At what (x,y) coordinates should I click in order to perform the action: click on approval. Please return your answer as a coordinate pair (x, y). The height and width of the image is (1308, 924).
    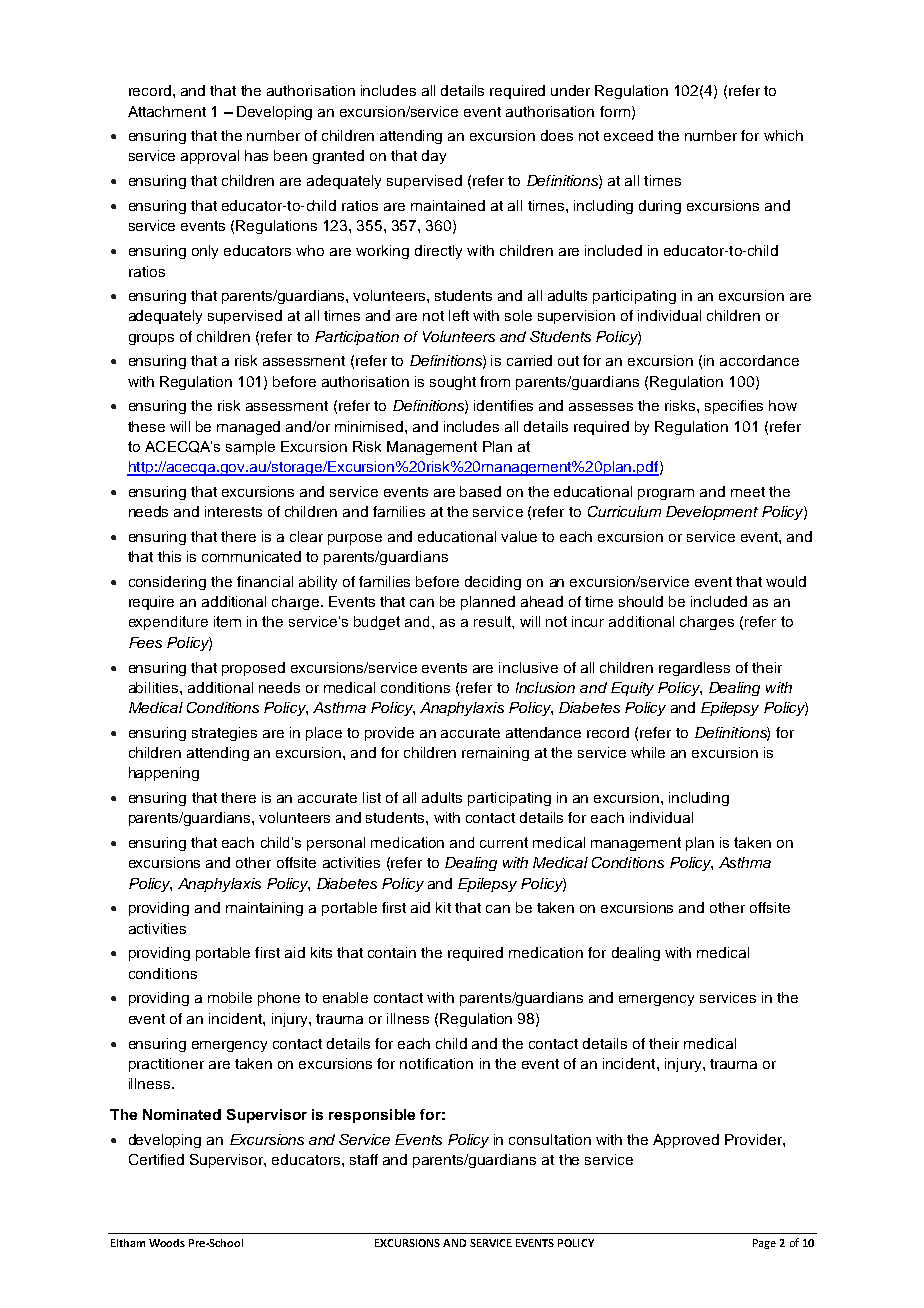
    Looking at the image, I should click on (210, 157).
